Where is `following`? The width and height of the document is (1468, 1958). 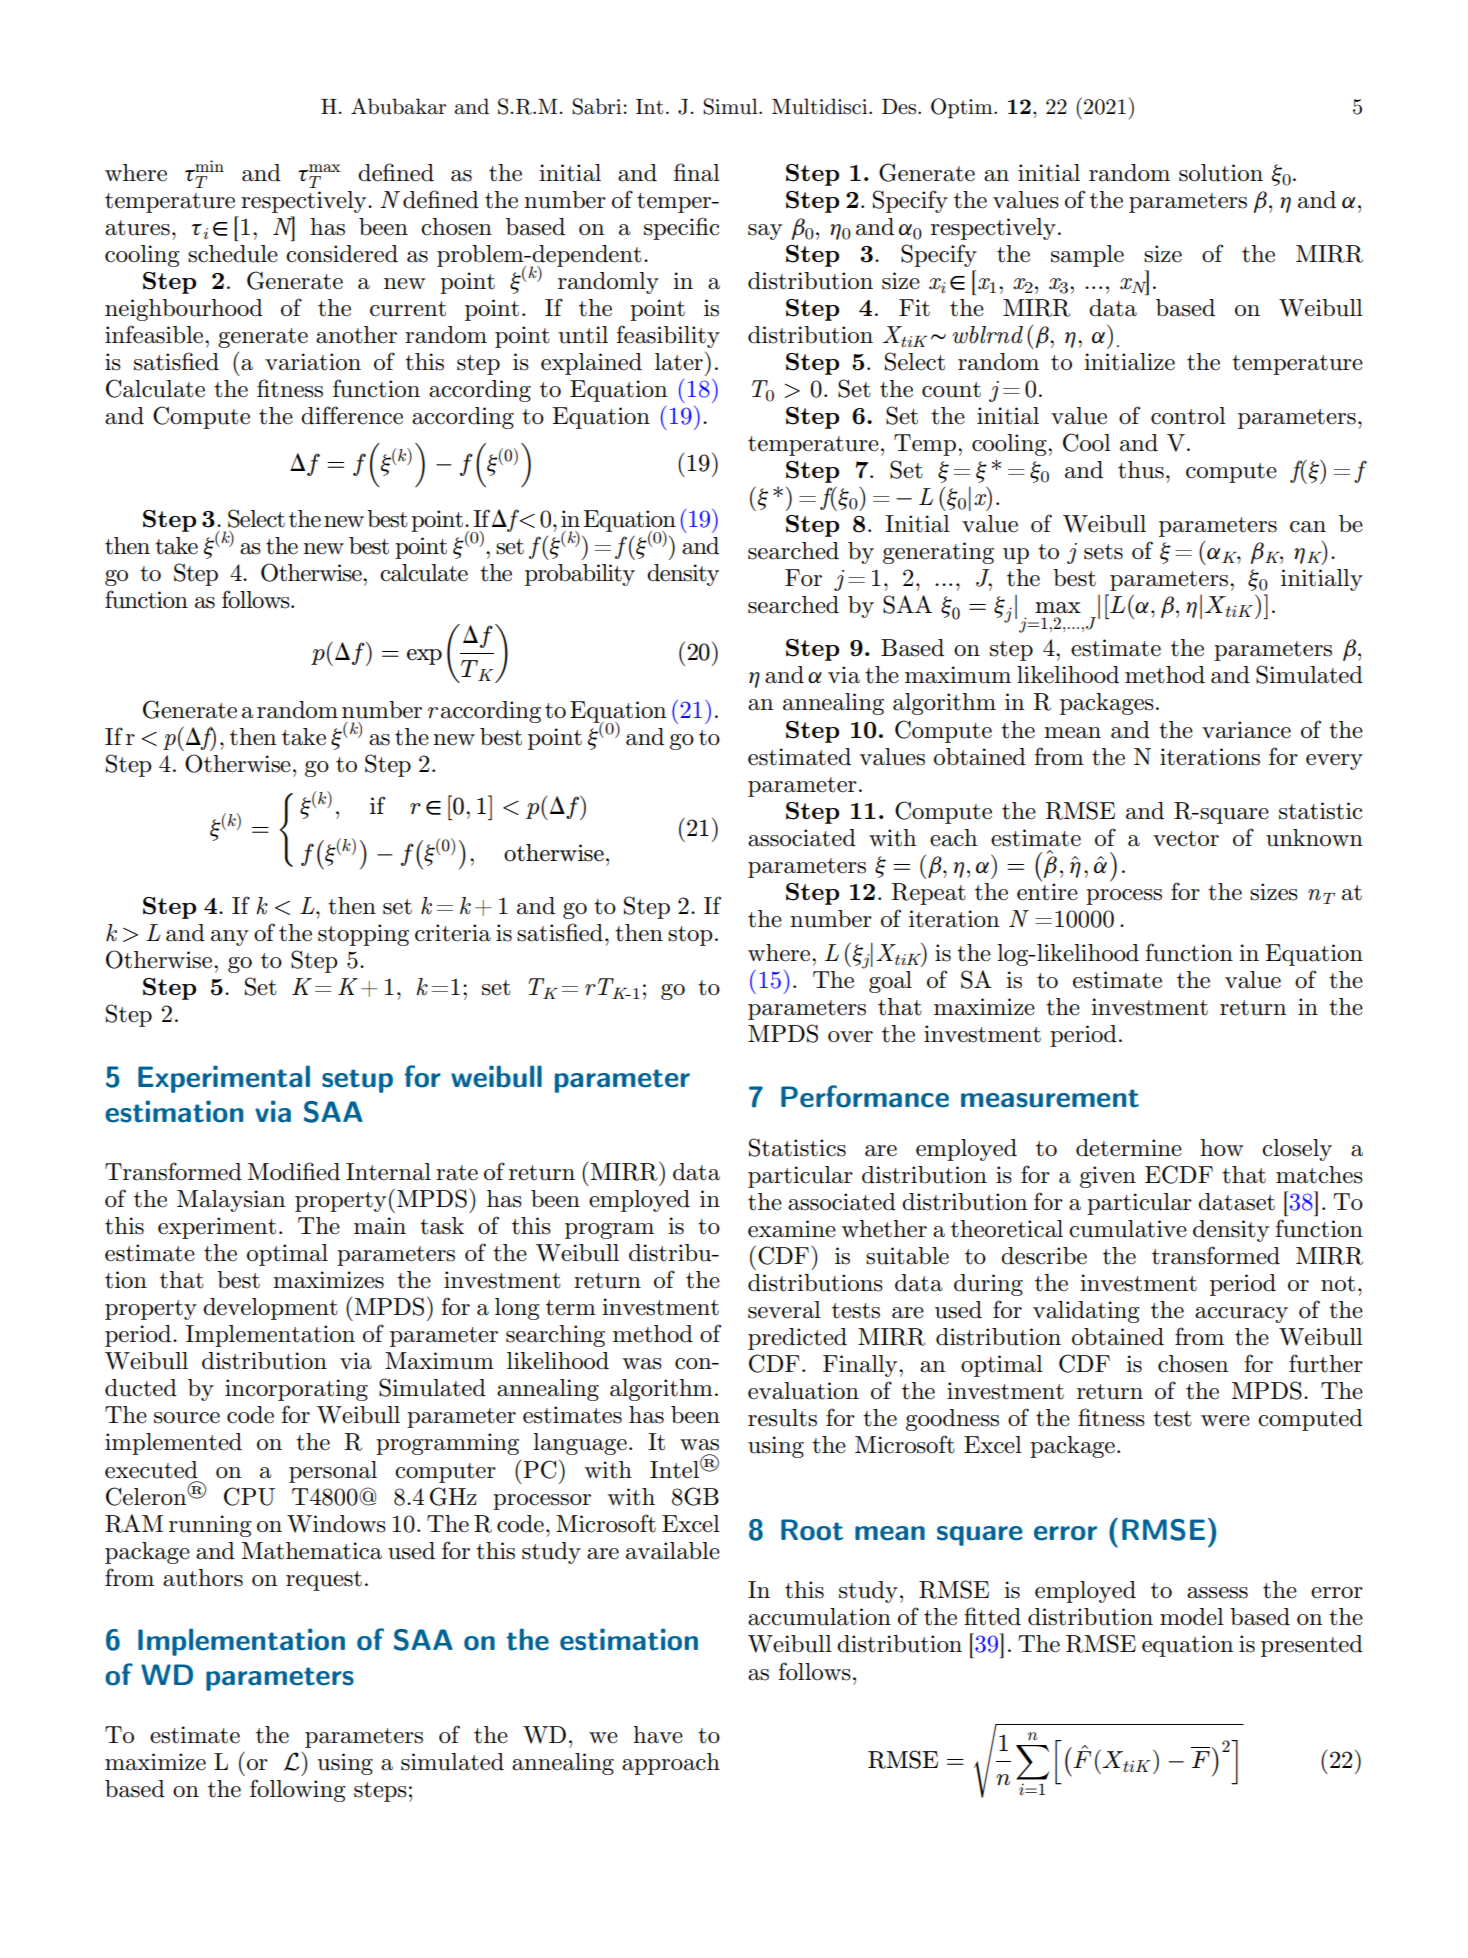 following is located at coordinates (297, 1790).
